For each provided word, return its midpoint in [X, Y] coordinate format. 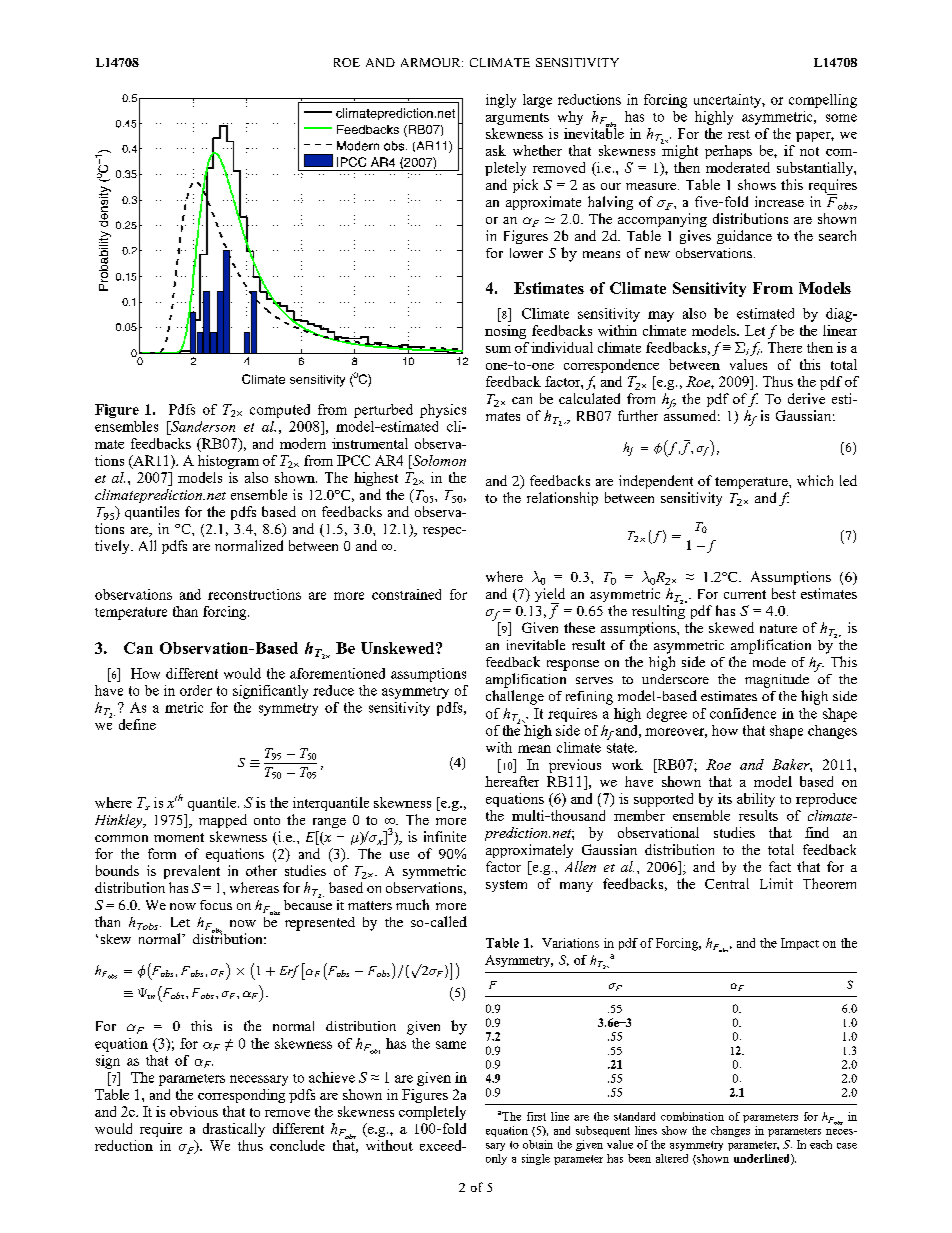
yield [550, 596]
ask [496, 150]
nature [778, 628]
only [496, 1159]
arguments [517, 119]
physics [443, 411]
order [196, 690]
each [821, 1144]
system [506, 886]
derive [806, 398]
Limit [776, 883]
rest [739, 134]
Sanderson [202, 426]
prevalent [192, 872]
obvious [194, 1111]
